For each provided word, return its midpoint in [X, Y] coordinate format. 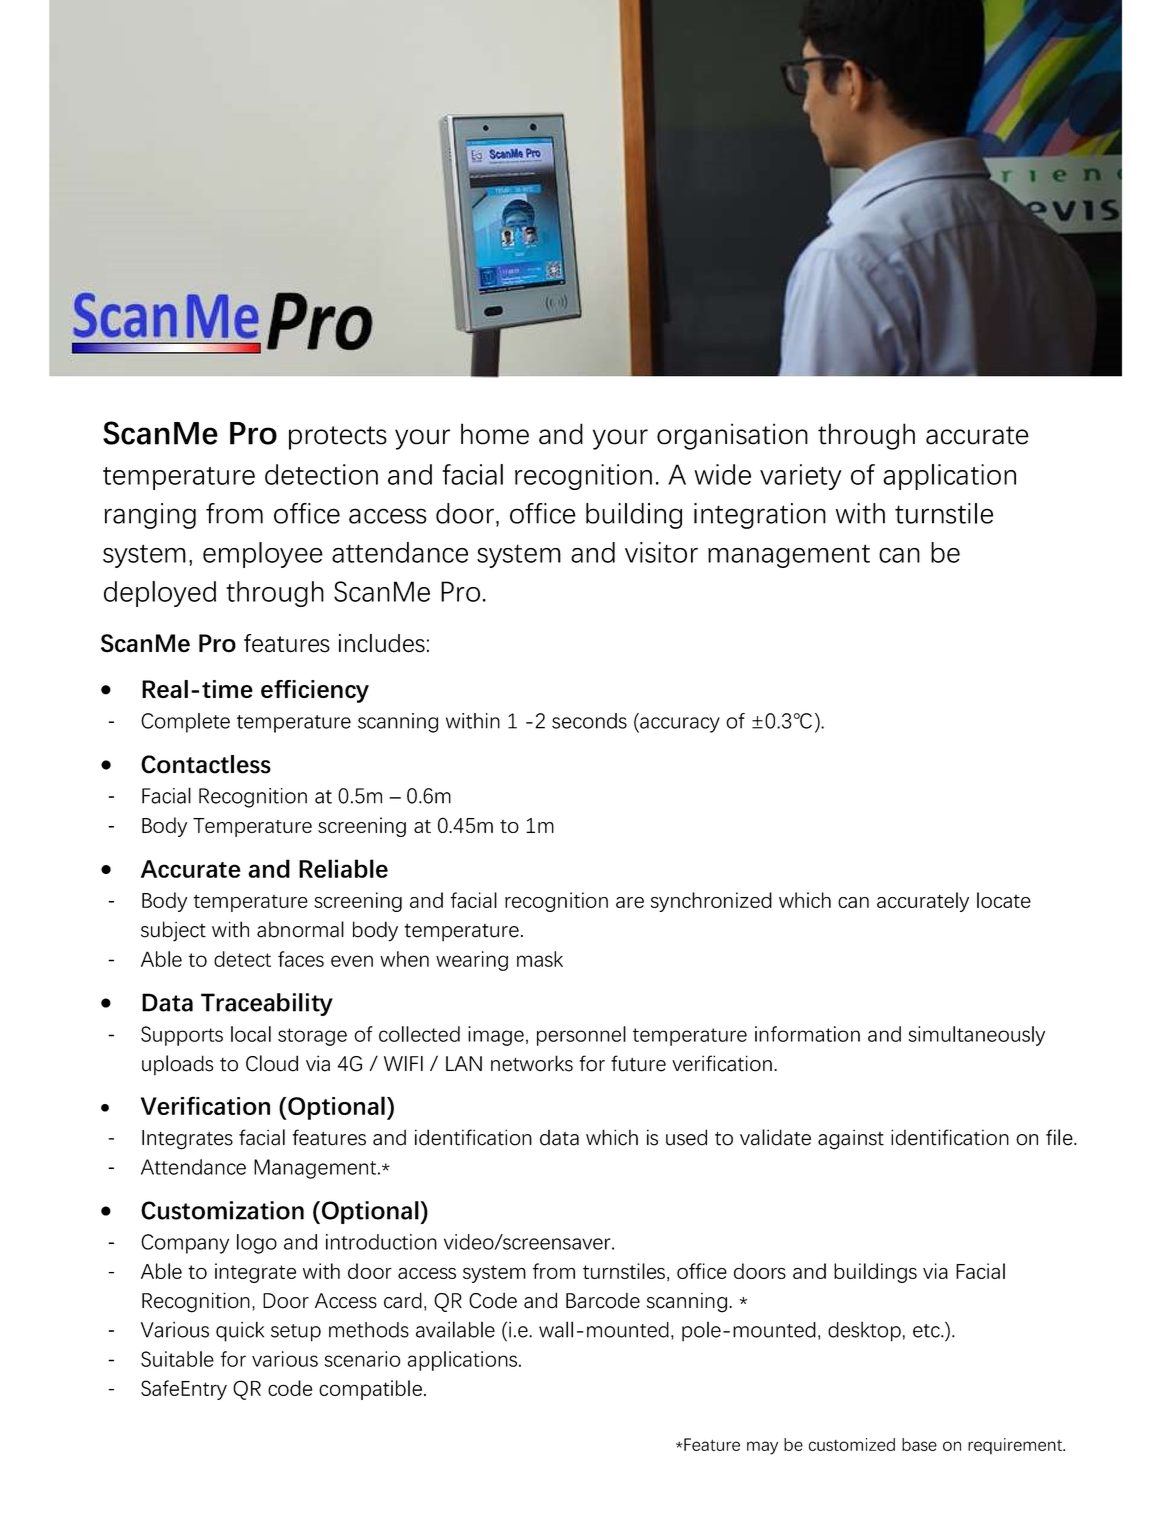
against [851, 1139]
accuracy [679, 725]
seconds [589, 721]
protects [338, 438]
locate [1004, 900]
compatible [370, 1390]
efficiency [315, 691]
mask [540, 959]
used [686, 1137]
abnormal [300, 929]
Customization [222, 1210]
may [762, 1448]
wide [723, 474]
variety [800, 477]
